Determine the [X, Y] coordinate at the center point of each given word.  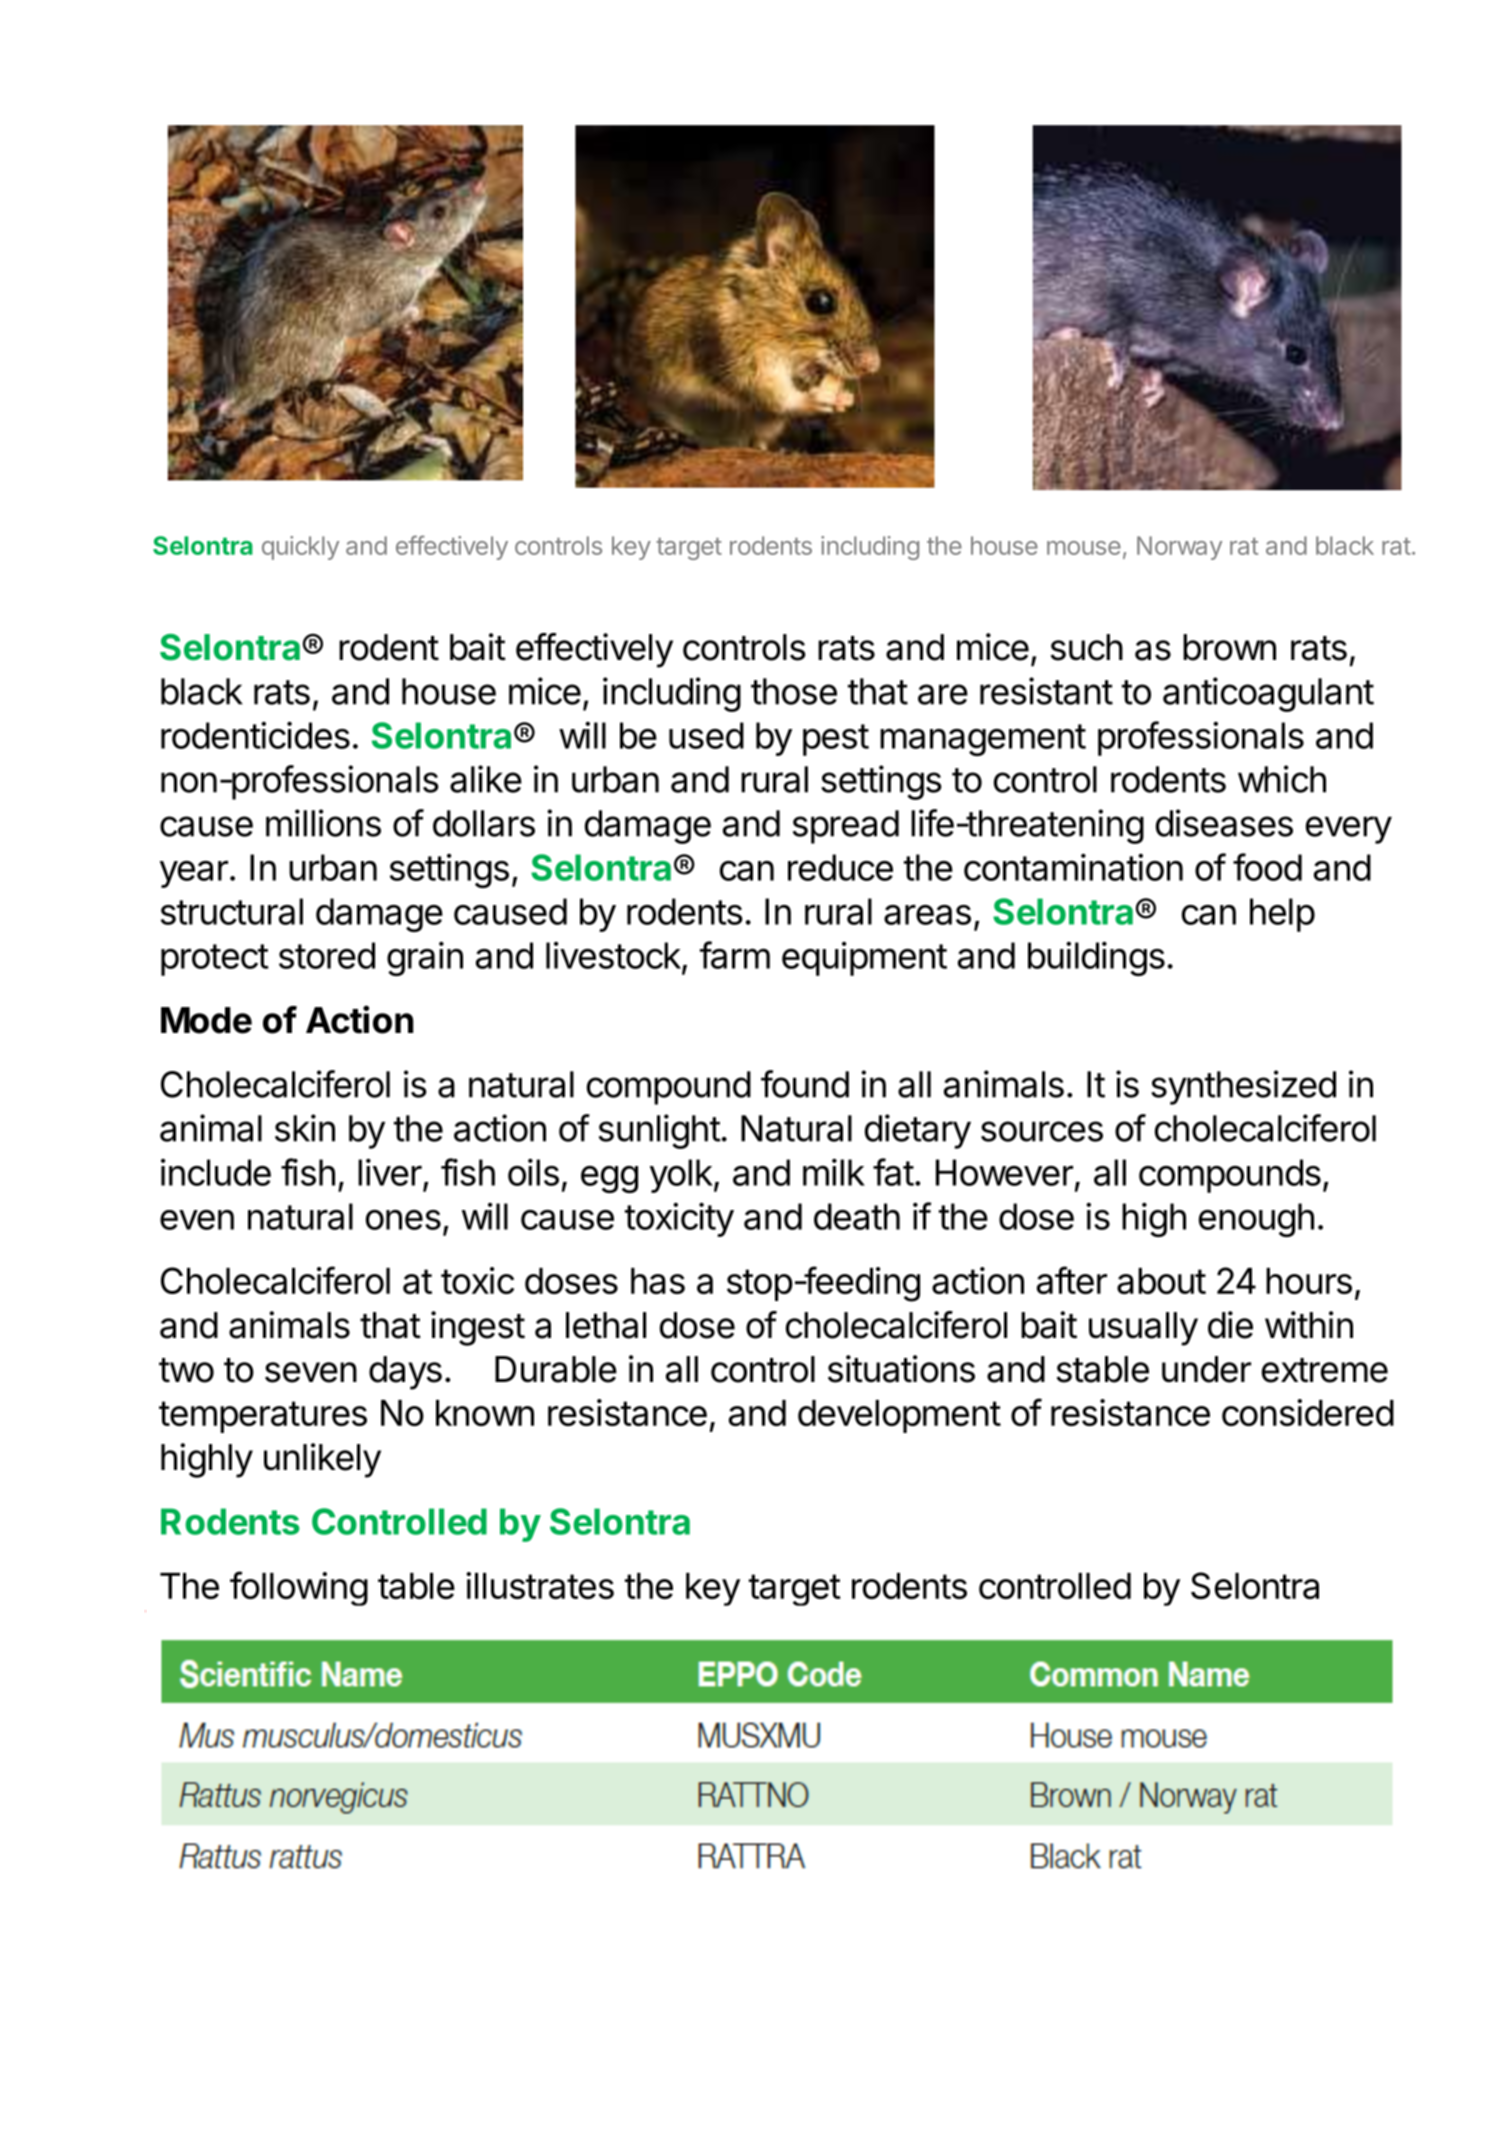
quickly [300, 548]
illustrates [540, 1585]
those [794, 691]
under [1206, 1369]
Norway [1179, 548]
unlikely [322, 1460]
